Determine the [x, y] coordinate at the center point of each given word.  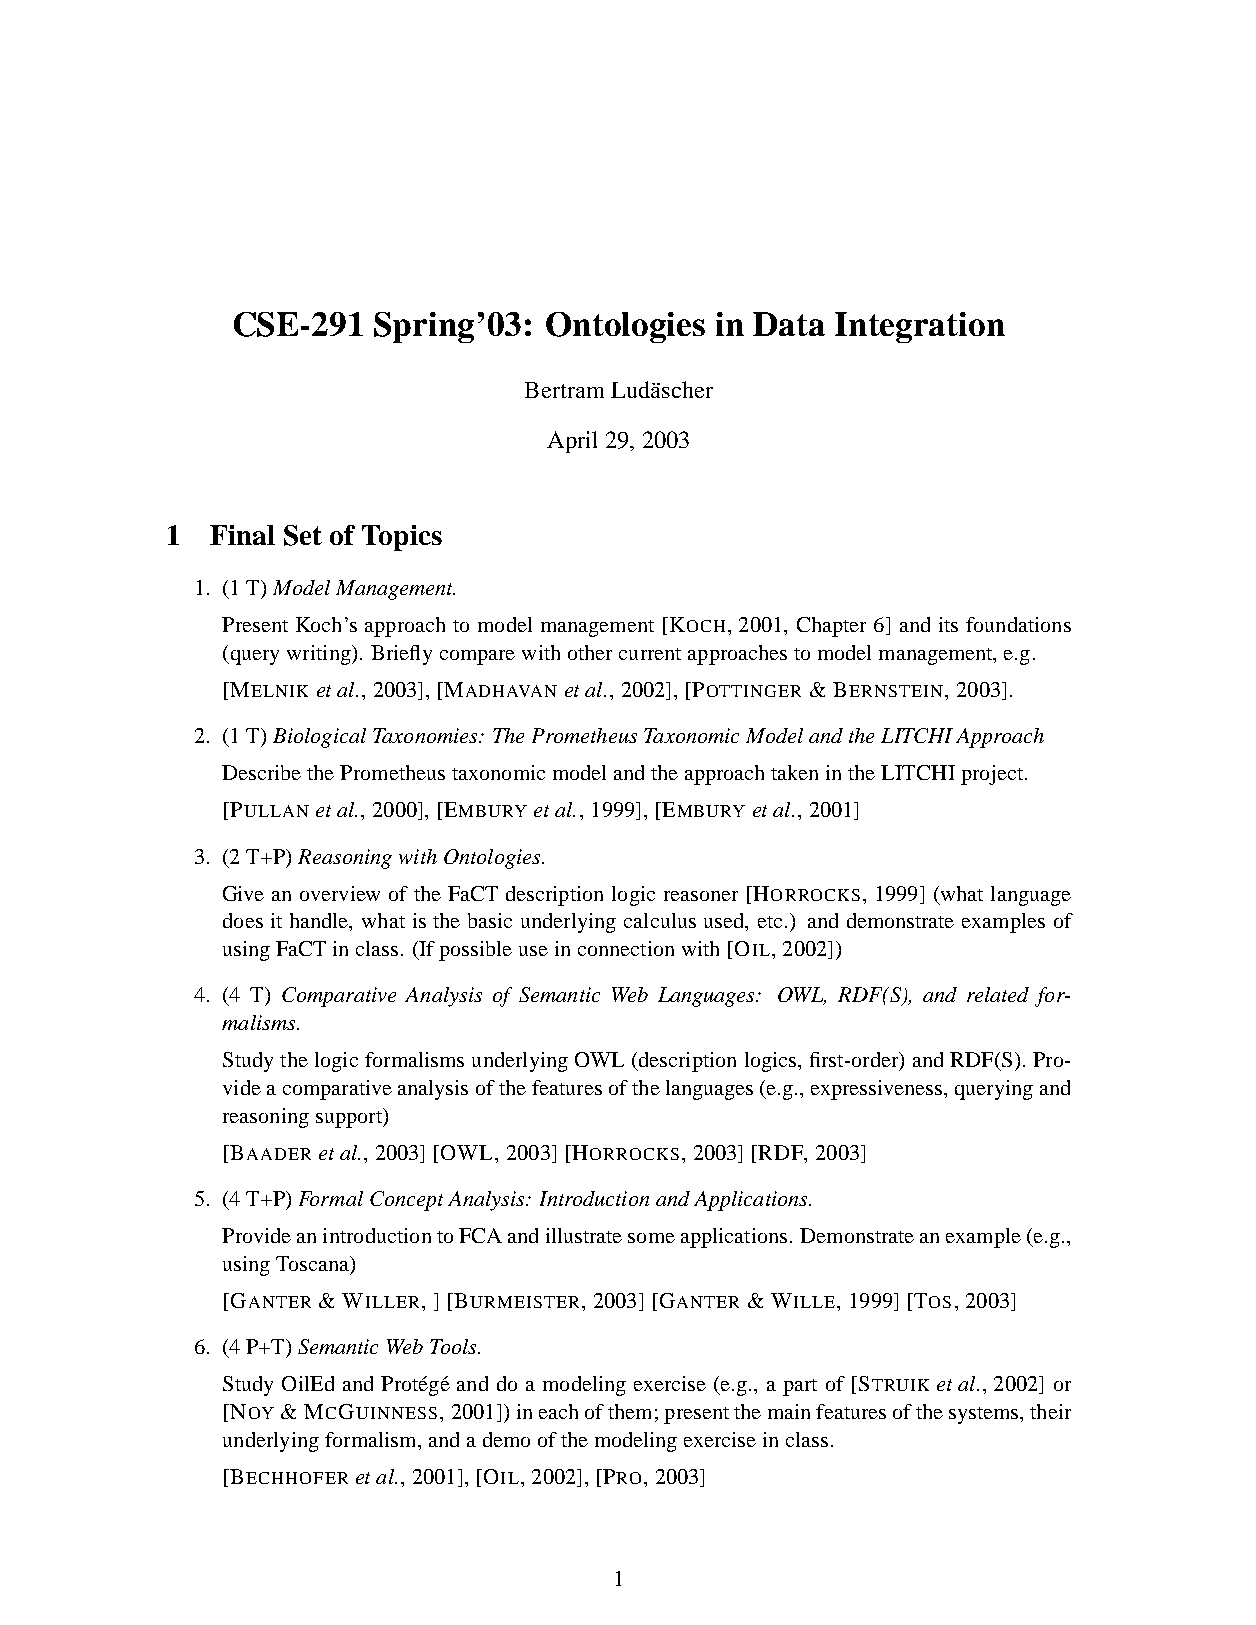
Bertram [564, 390]
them [629, 1411]
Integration [920, 327]
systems [985, 1415]
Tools [454, 1346]
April [572, 442]
